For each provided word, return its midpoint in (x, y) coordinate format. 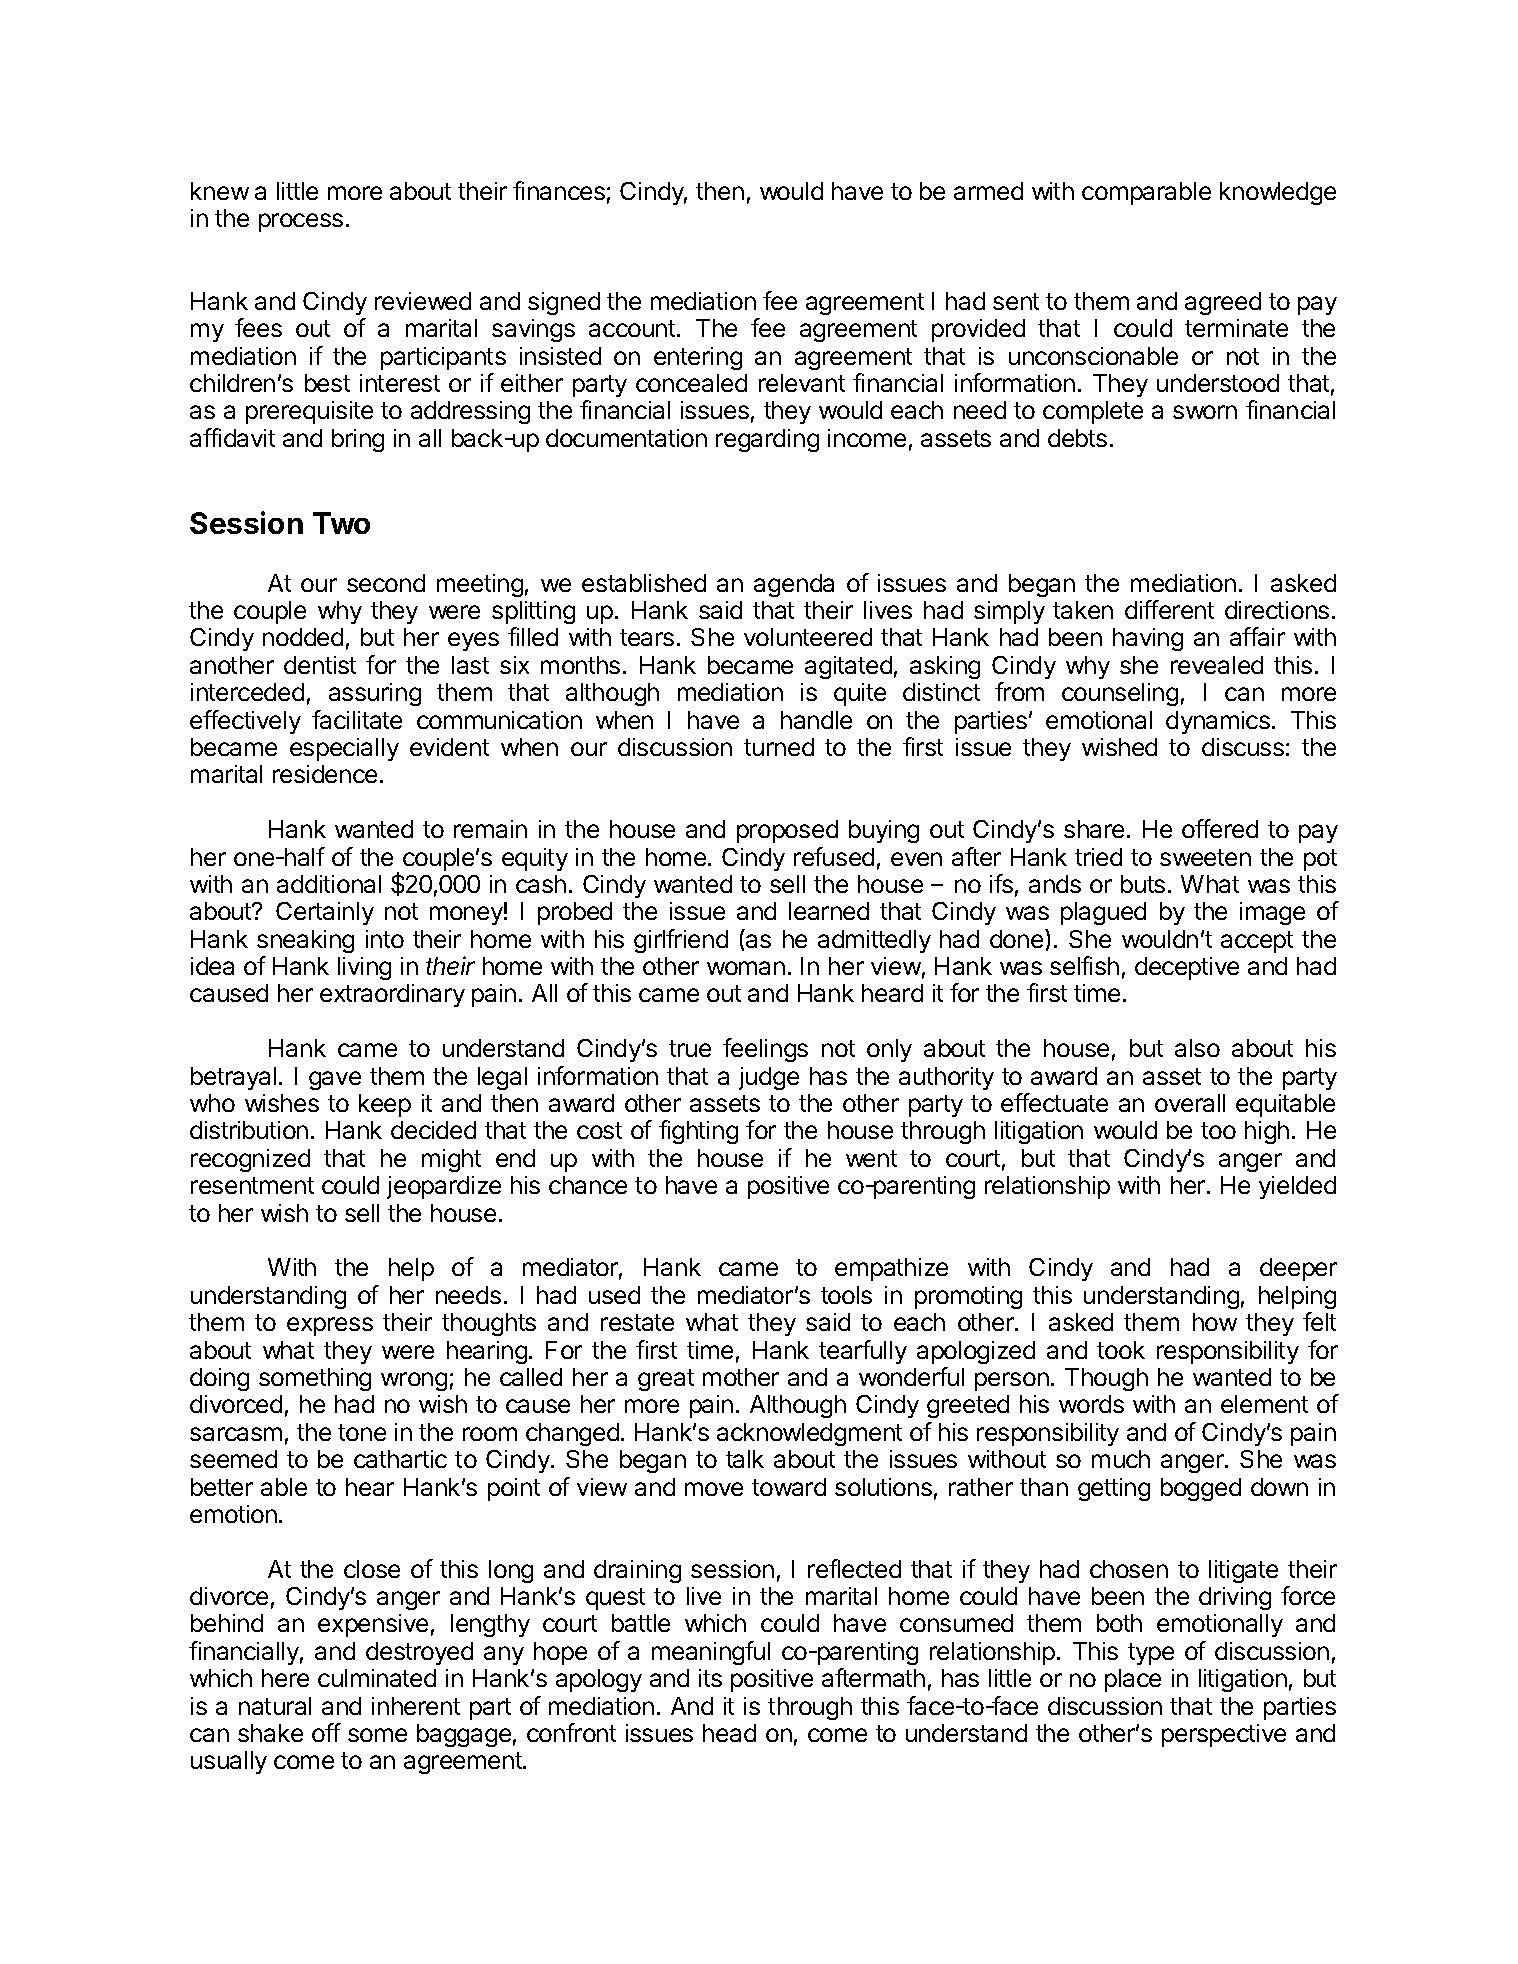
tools (846, 1295)
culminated (377, 1678)
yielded (1297, 1187)
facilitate (357, 719)
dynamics (1218, 722)
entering (698, 358)
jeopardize (444, 1187)
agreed (1223, 303)
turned (779, 747)
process (301, 222)
